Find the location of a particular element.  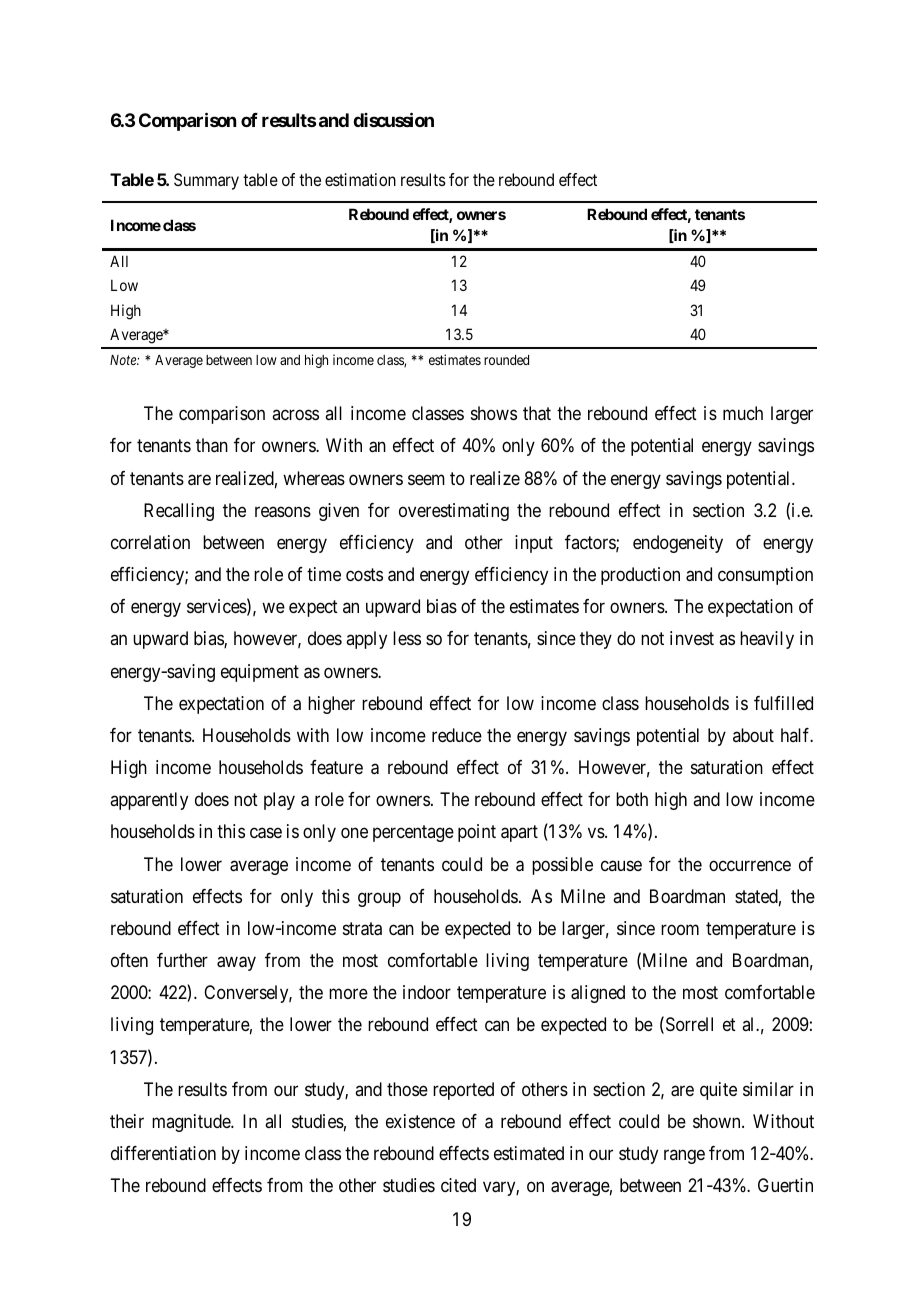

much is located at coordinates (743, 413).
